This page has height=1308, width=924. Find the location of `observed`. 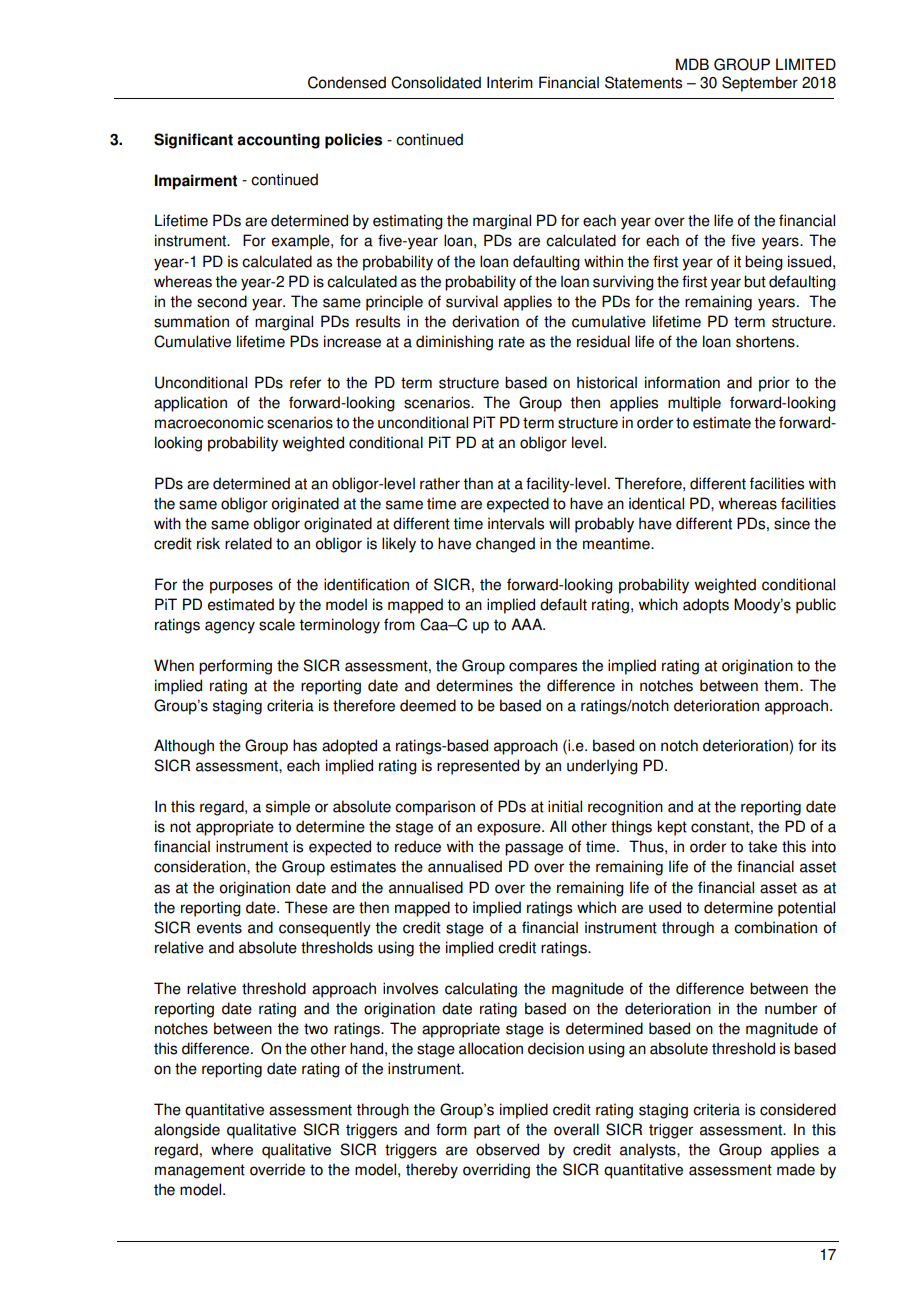

observed is located at coordinates (507, 1149).
